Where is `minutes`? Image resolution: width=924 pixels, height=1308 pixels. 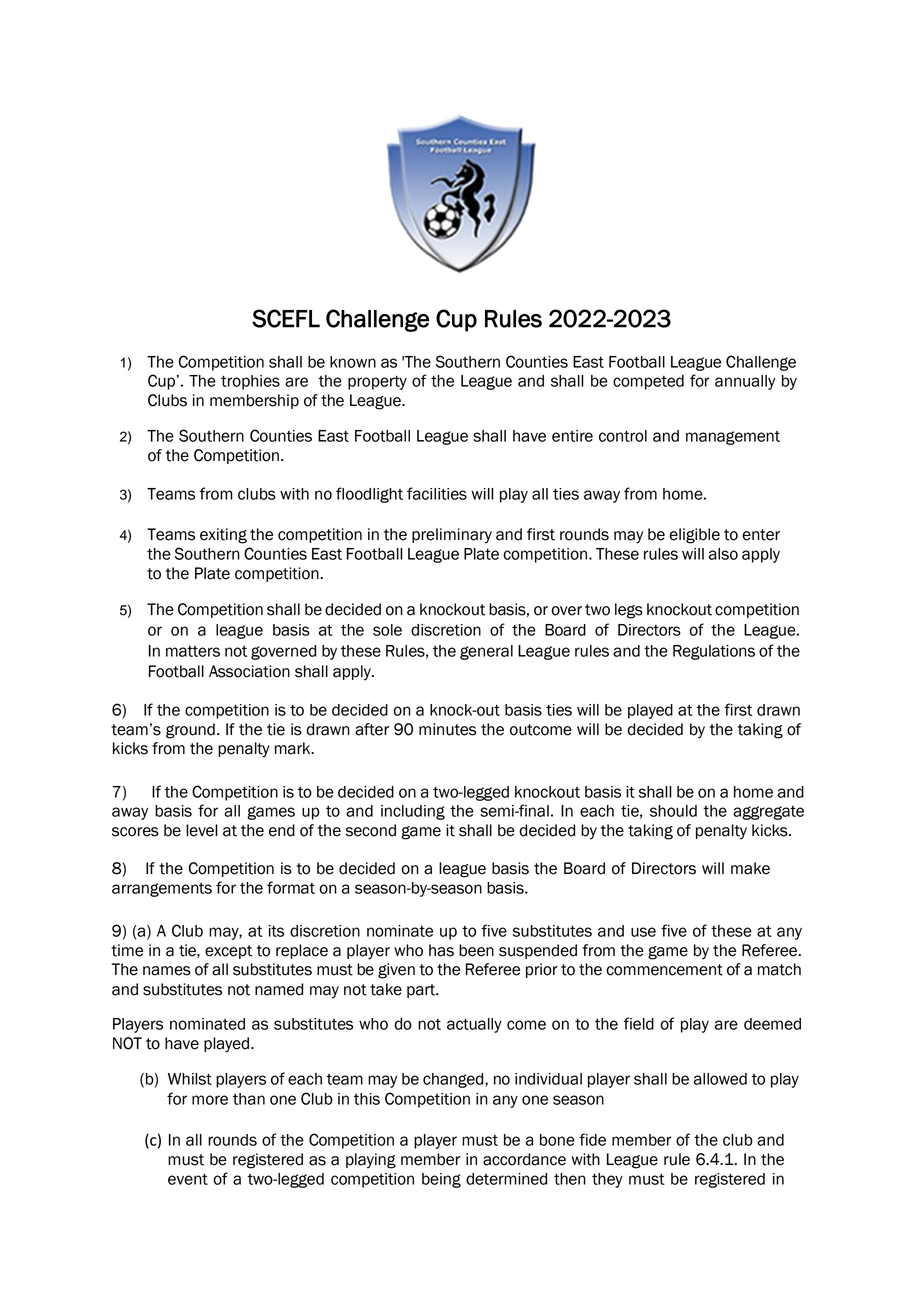 minutes is located at coordinates (447, 729).
